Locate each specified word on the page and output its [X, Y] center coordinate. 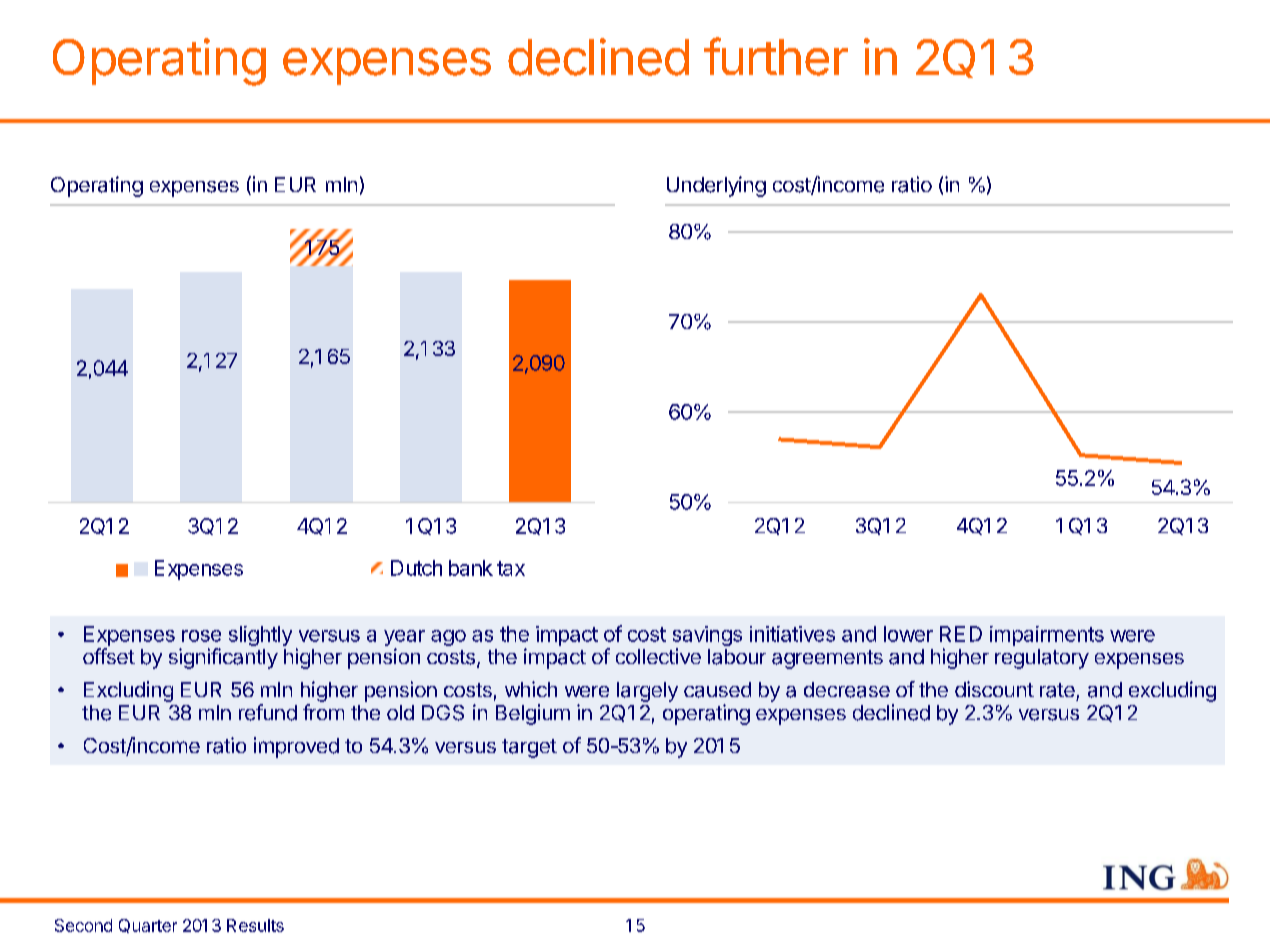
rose [201, 636]
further [776, 56]
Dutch [416, 568]
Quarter [148, 926]
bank [471, 568]
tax [511, 568]
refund [268, 712]
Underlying [716, 186]
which [531, 689]
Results [255, 925]
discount [994, 689]
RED [961, 634]
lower [908, 634]
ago [448, 638]
